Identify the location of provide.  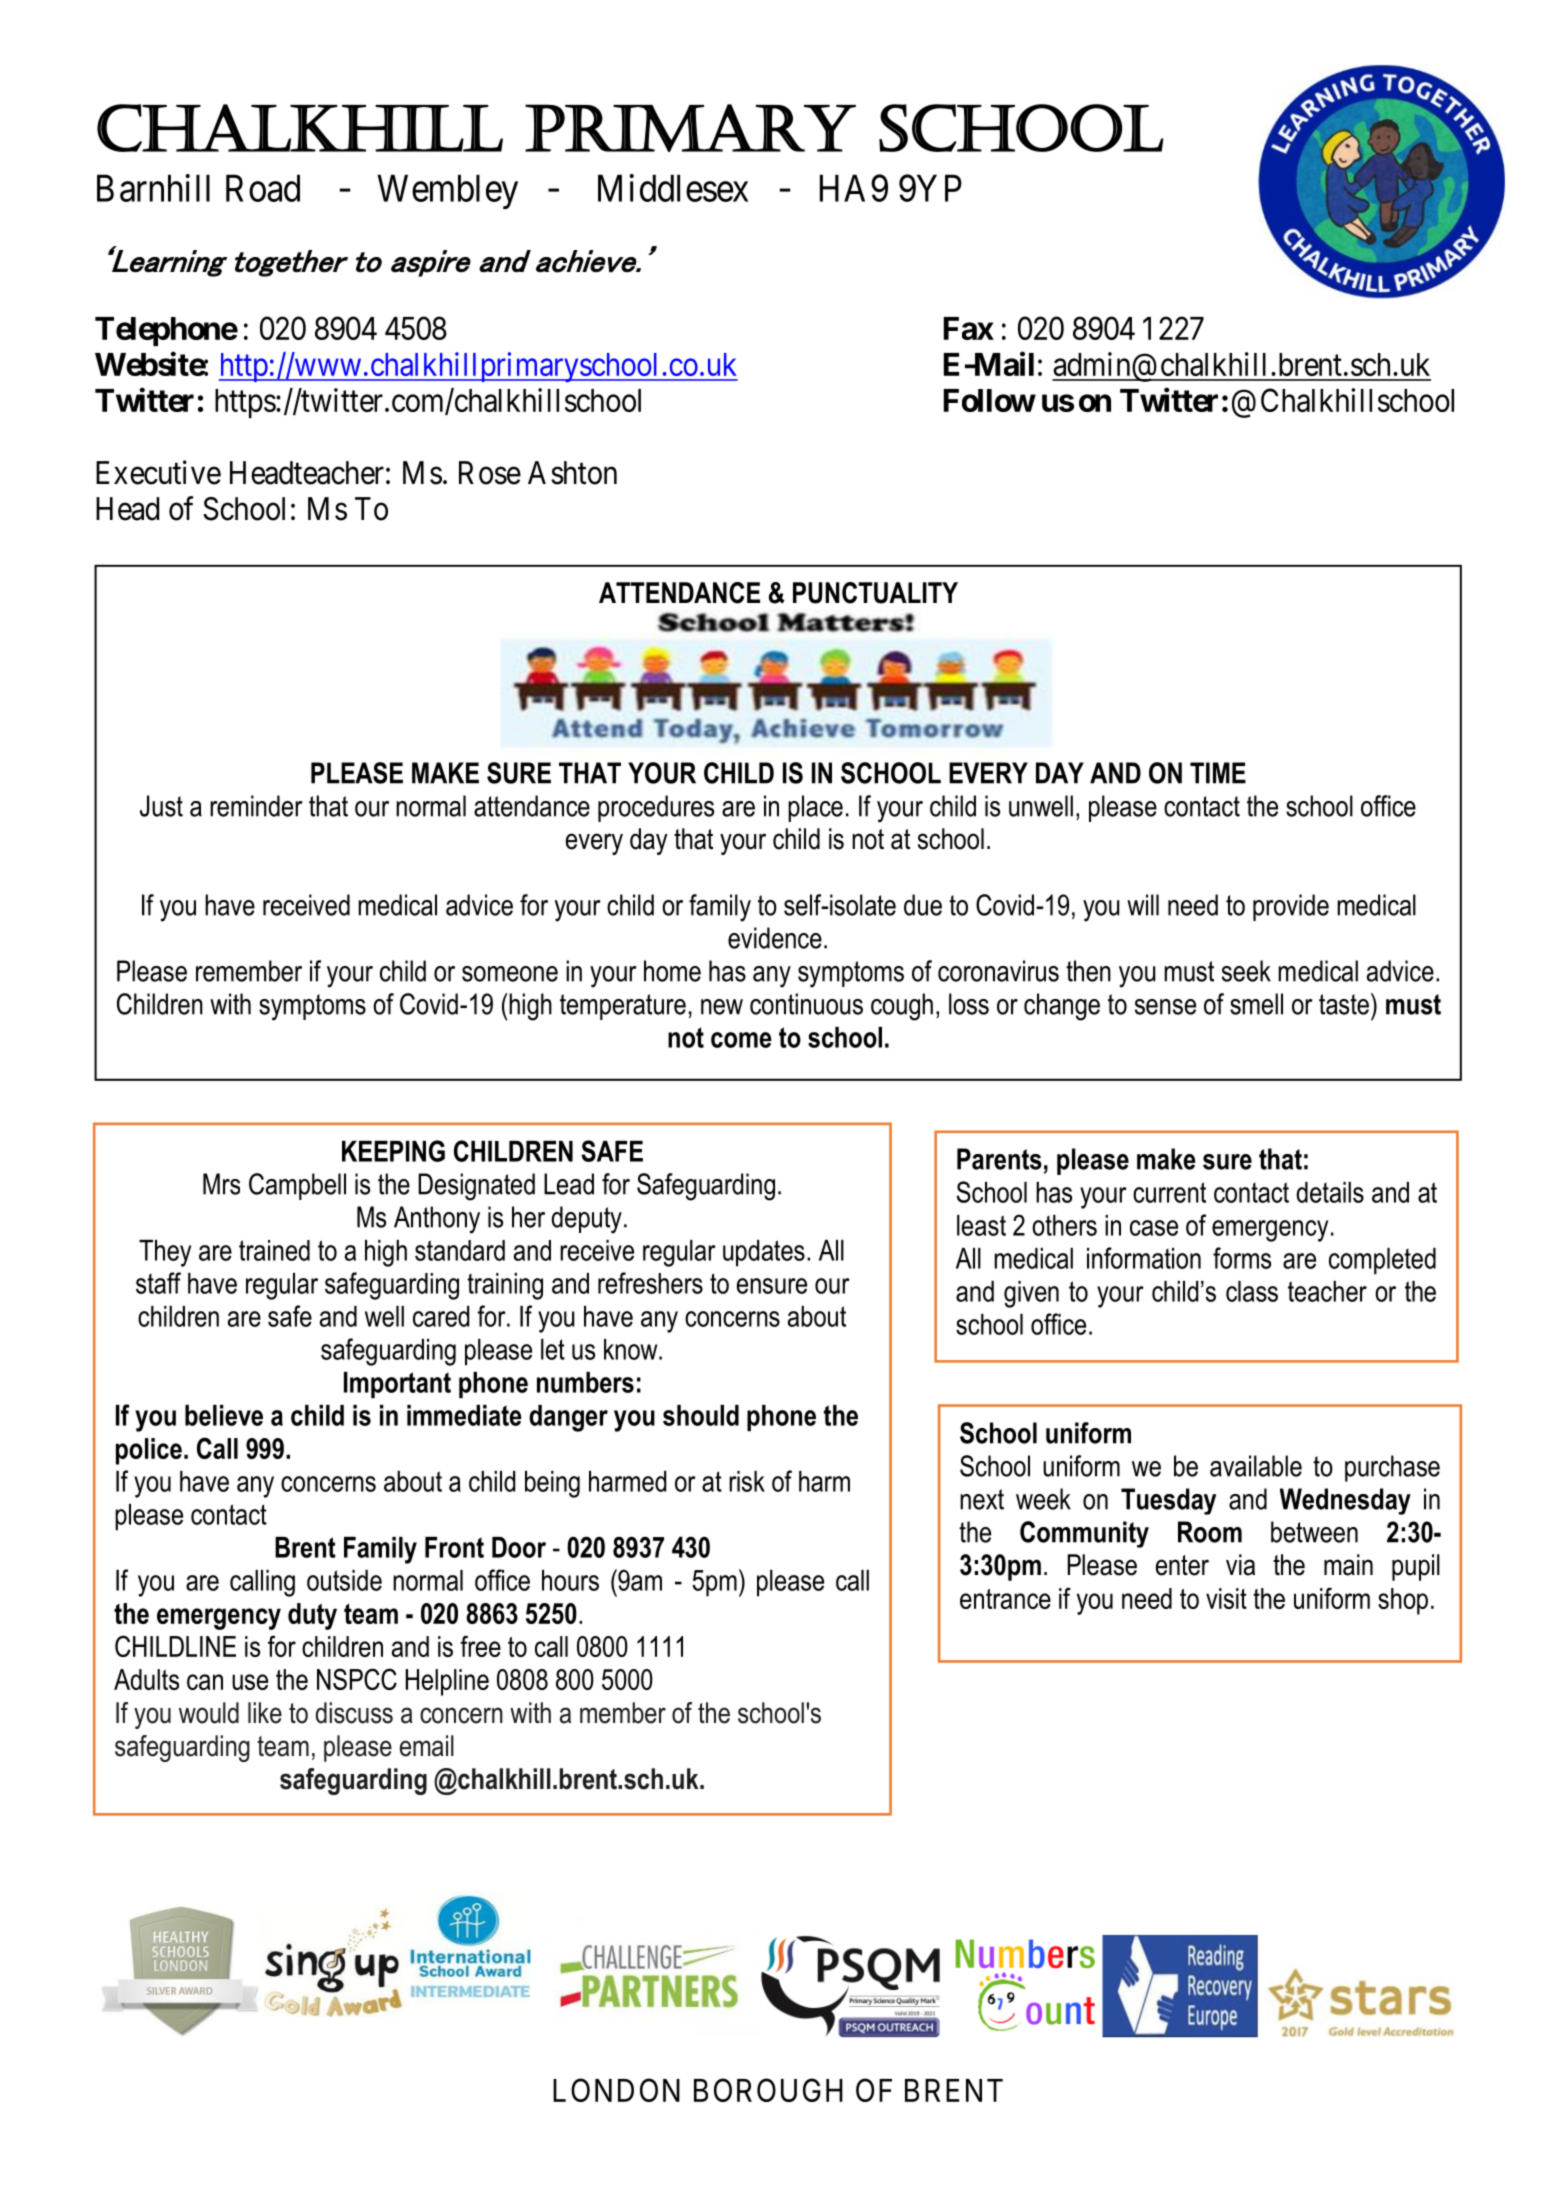
(1291, 907).
